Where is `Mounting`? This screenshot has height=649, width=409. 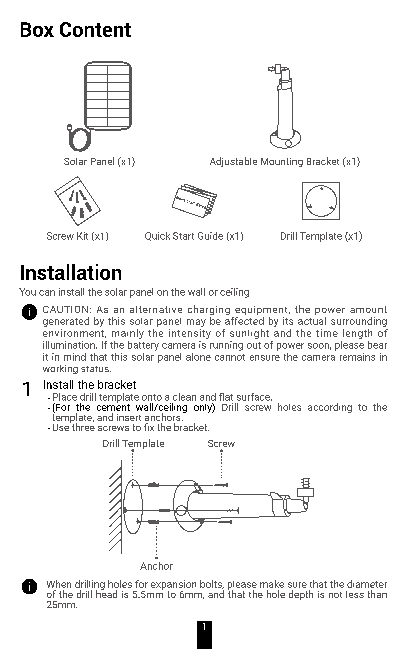 Mounting is located at coordinates (282, 162).
